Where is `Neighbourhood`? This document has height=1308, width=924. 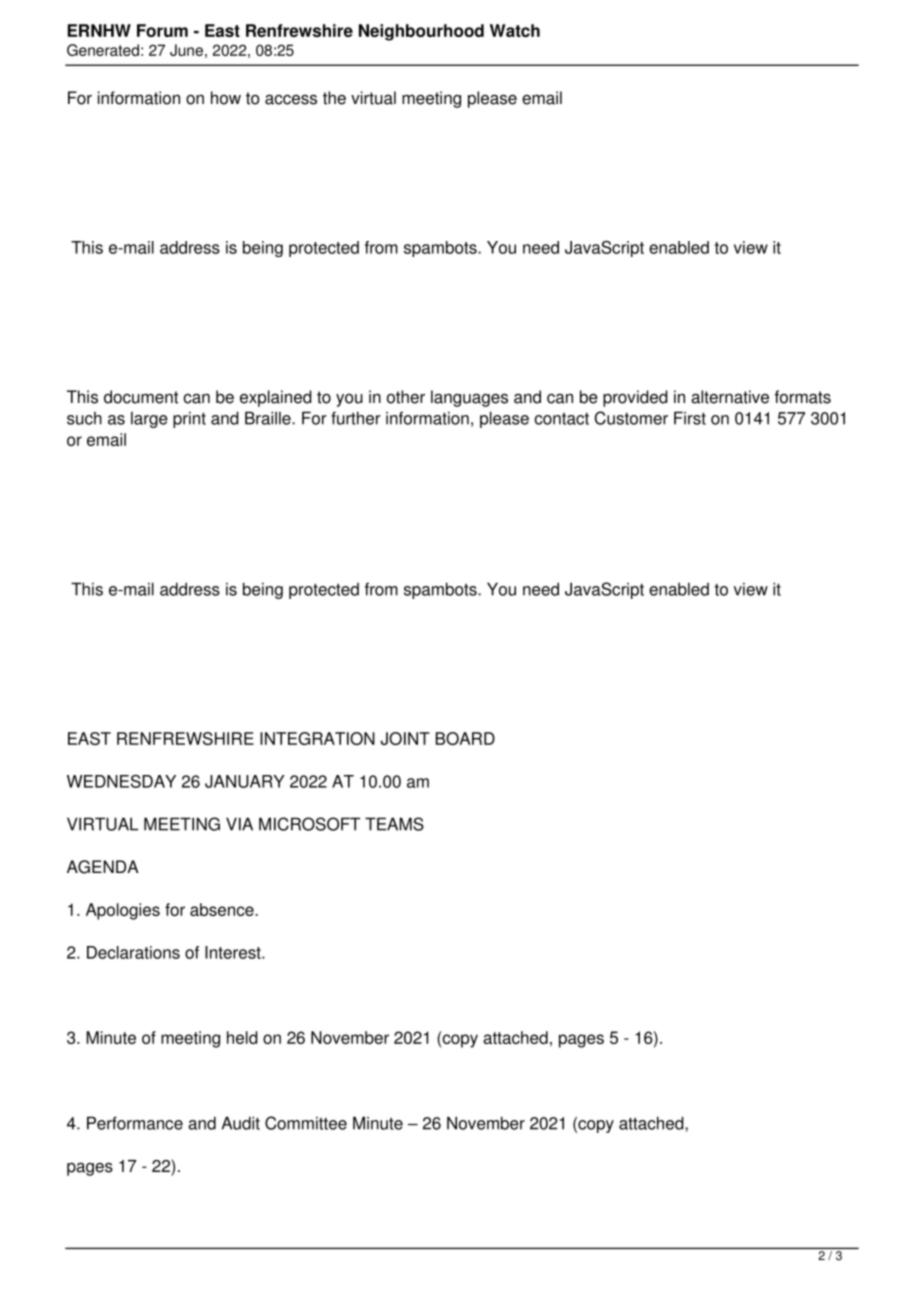
Neighbourhood is located at coordinates (421, 32).
